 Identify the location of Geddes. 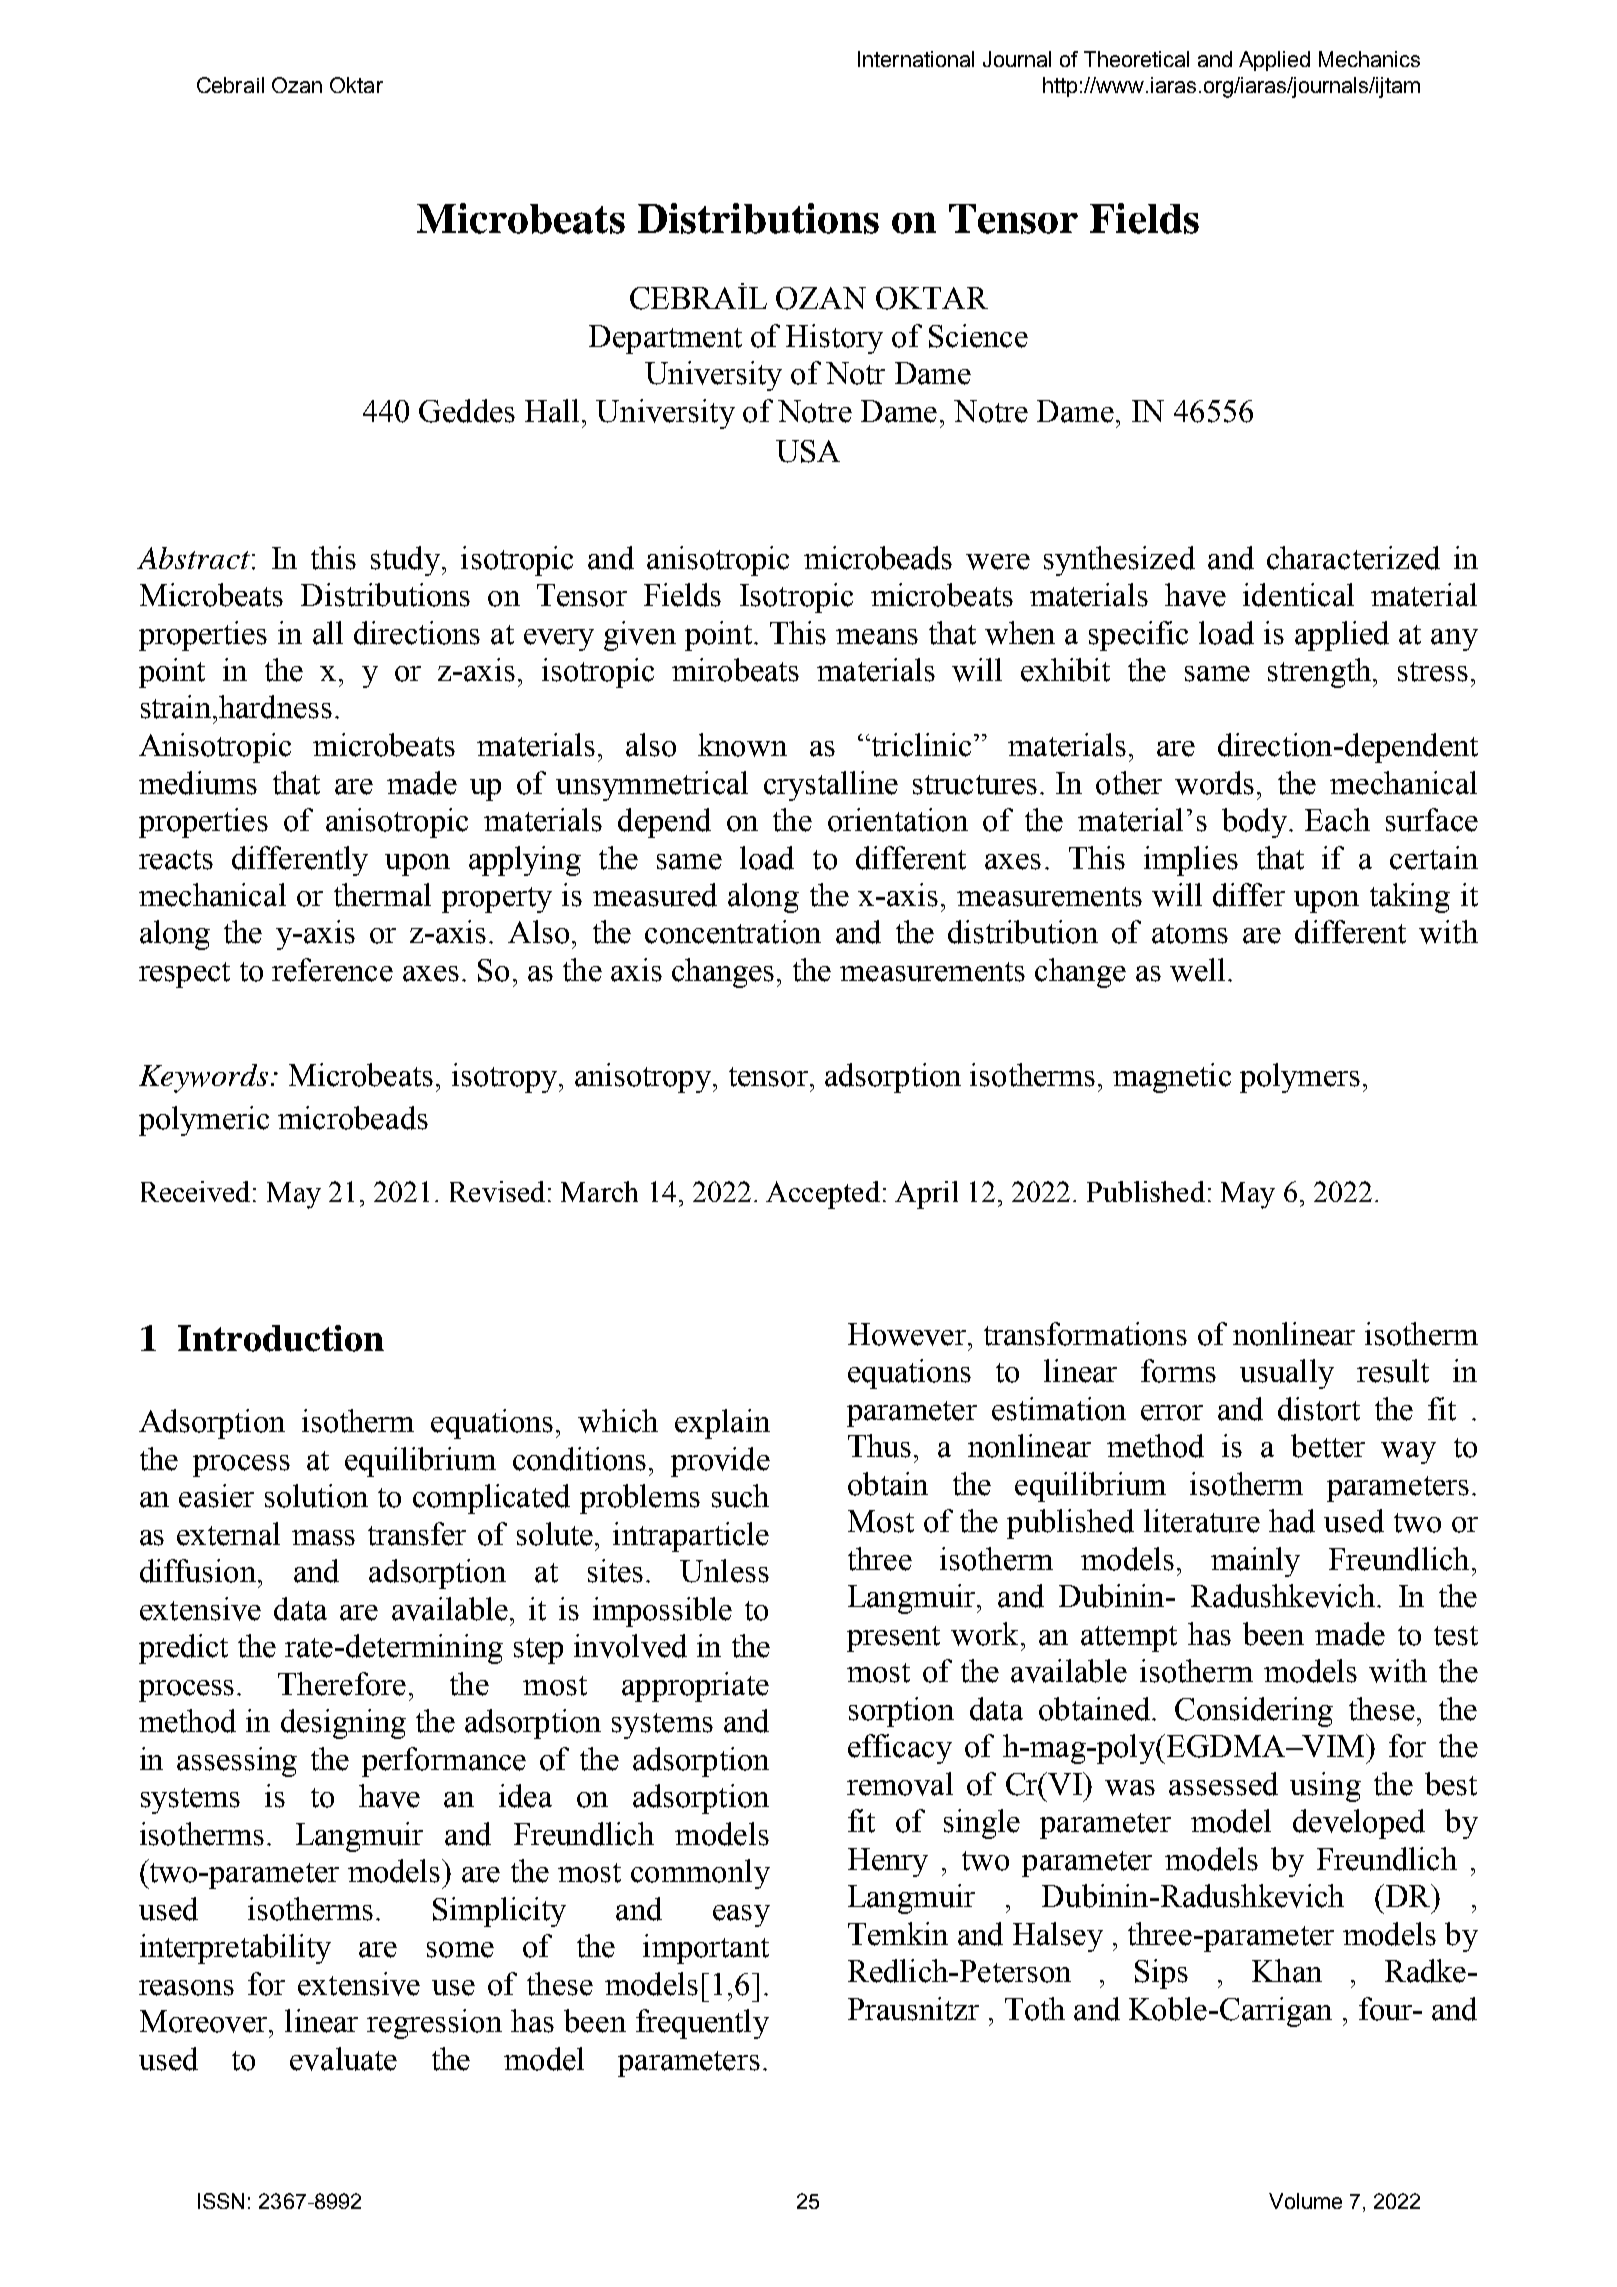
(467, 411).
